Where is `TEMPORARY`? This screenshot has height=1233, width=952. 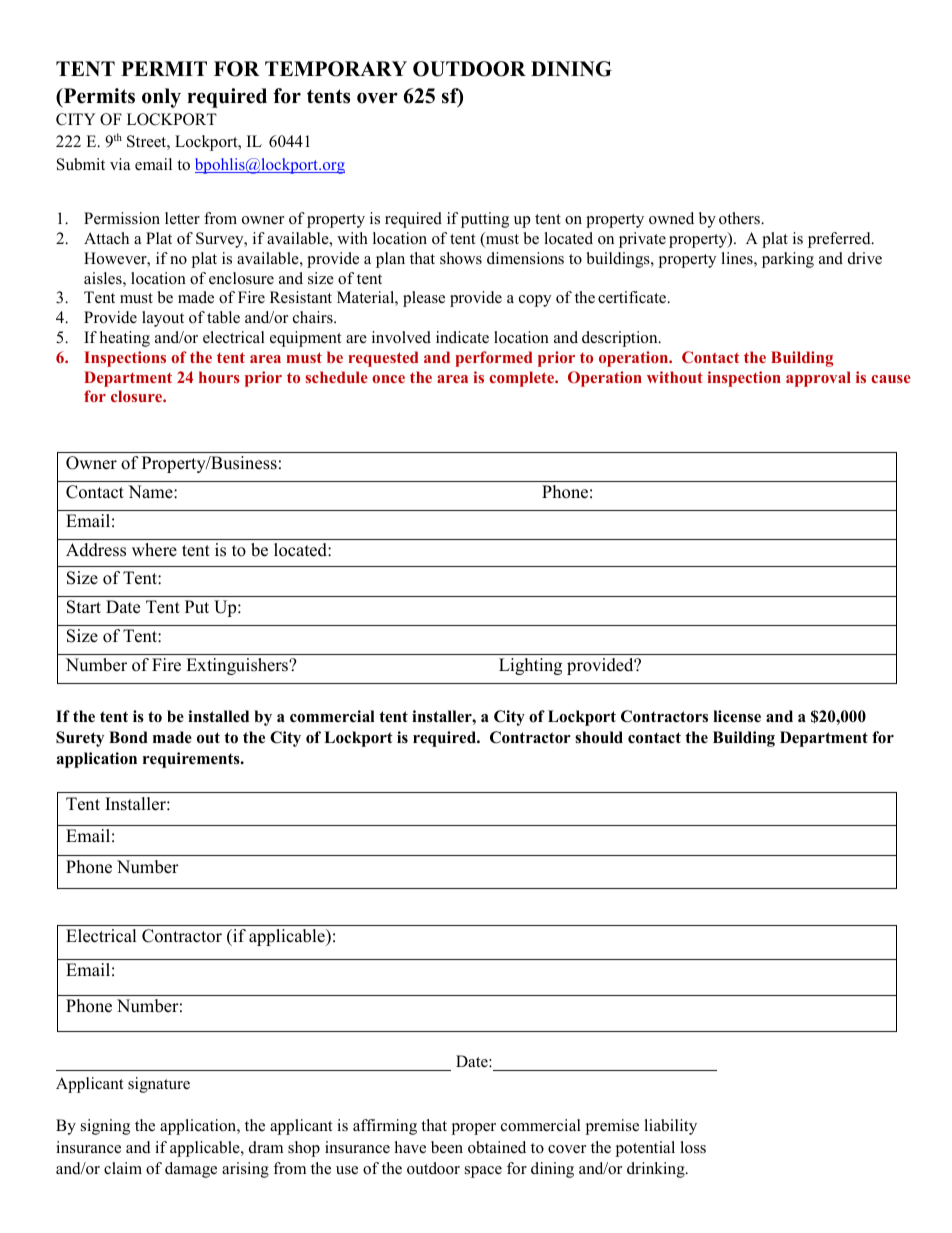
TEMPORARY is located at coordinates (336, 69).
